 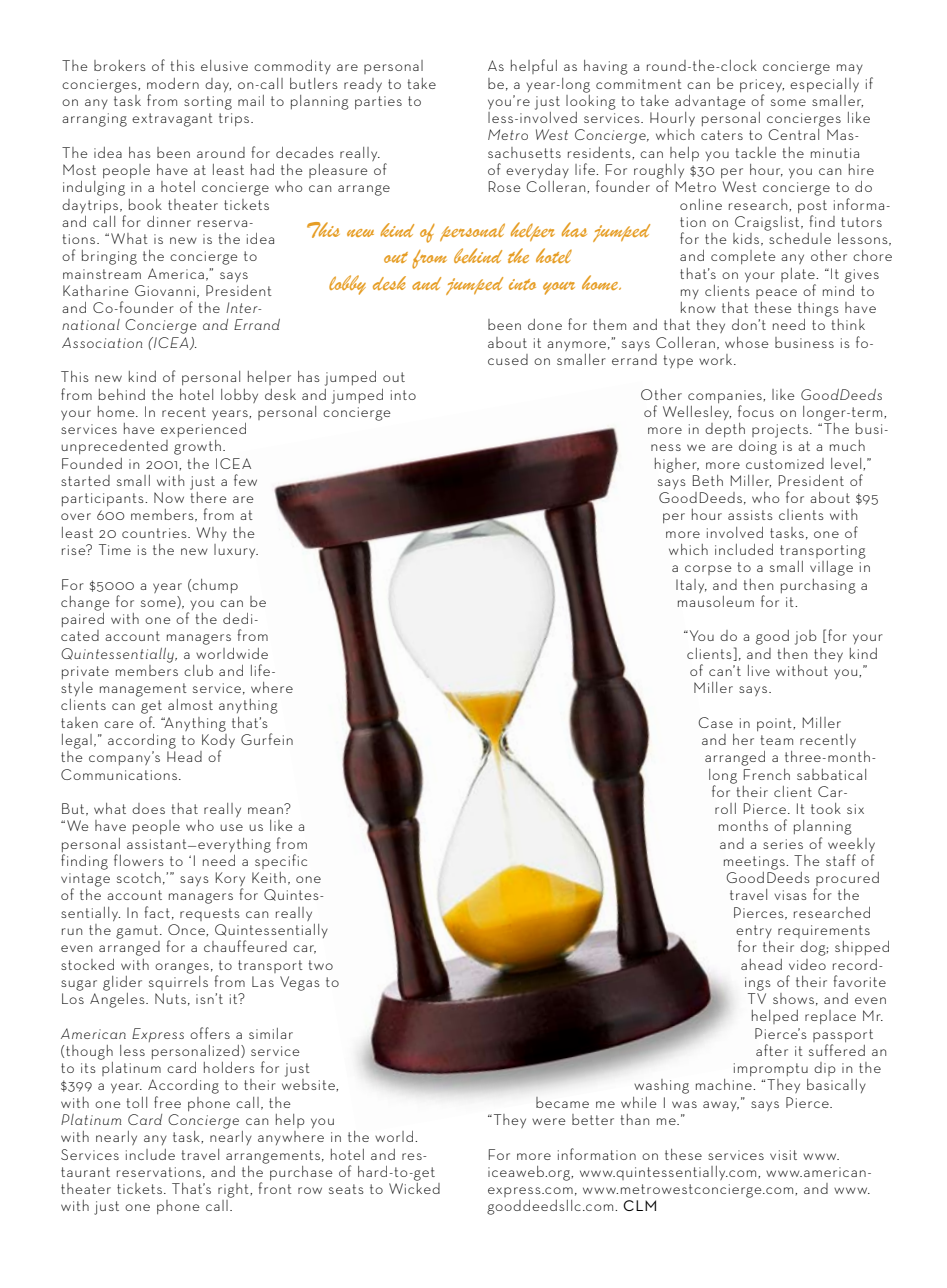 I want to click on job, so click(x=806, y=637).
